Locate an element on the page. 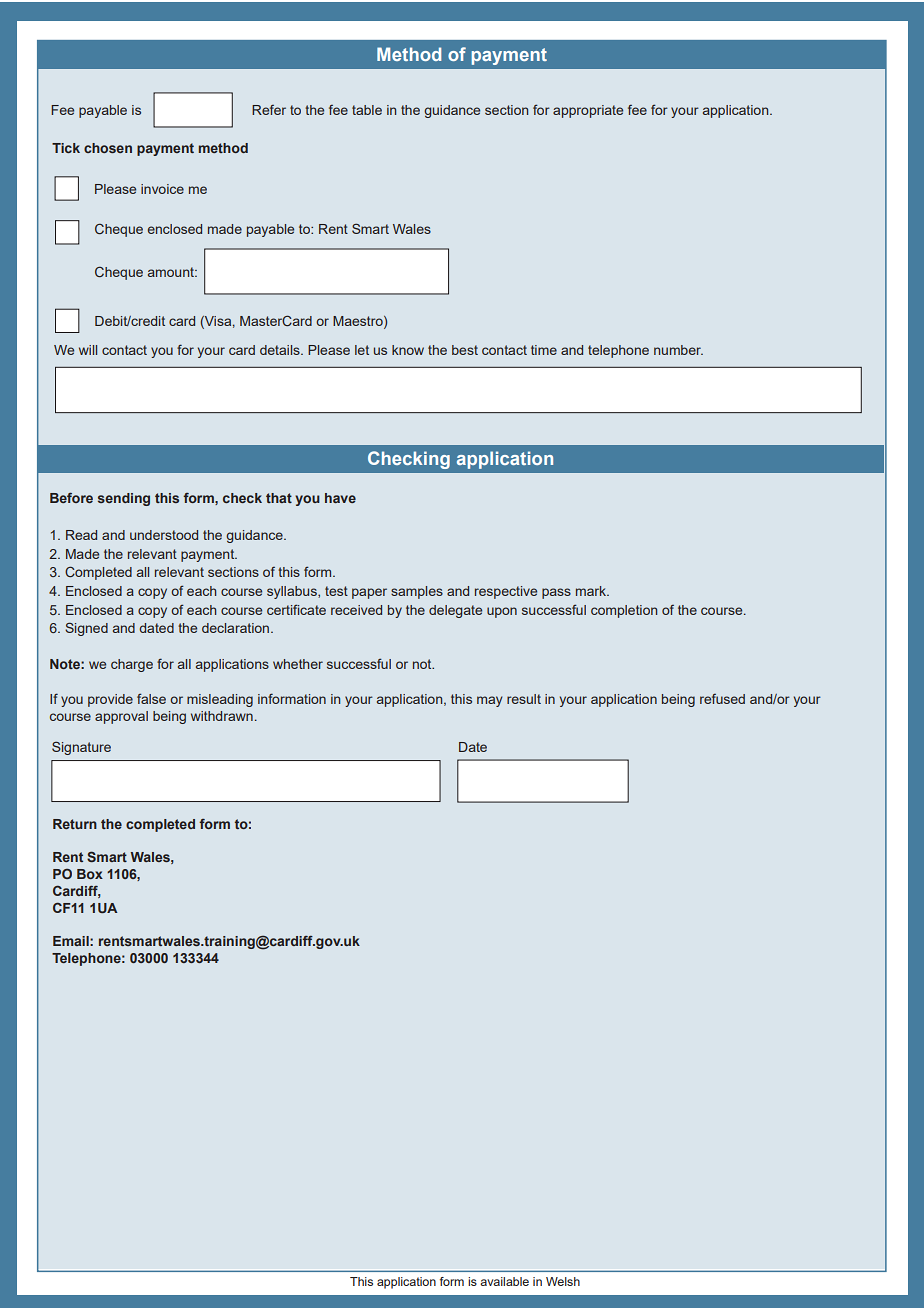 The height and width of the document is (1308, 924). refused is located at coordinates (722, 699).
